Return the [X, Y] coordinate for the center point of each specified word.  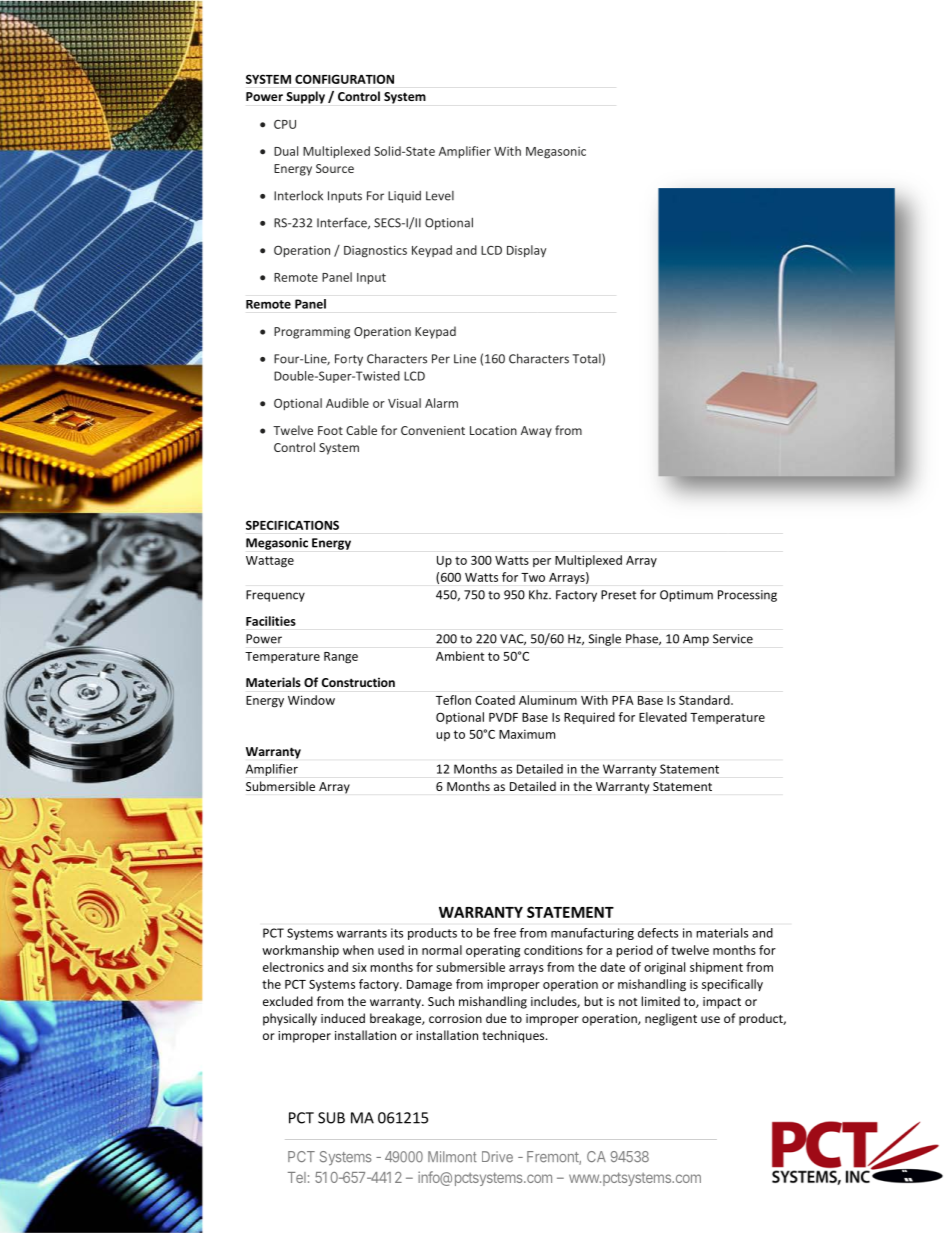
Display [526, 251]
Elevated [663, 717]
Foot [330, 430]
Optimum [686, 596]
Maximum [527, 734]
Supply [305, 97]
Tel [297, 1177]
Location [493, 430]
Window [311, 700]
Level [440, 196]
